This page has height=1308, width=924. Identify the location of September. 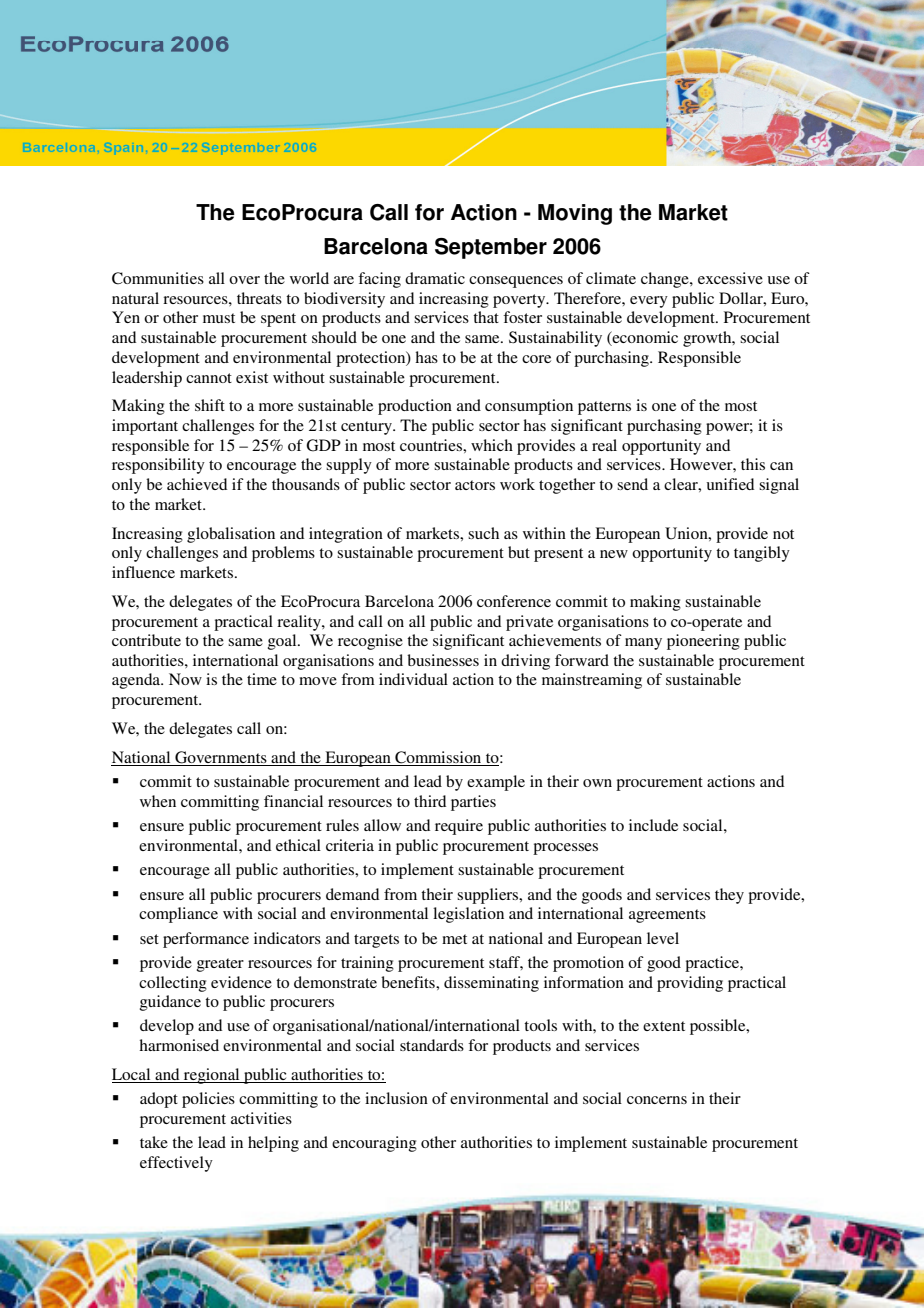
(491, 248).
